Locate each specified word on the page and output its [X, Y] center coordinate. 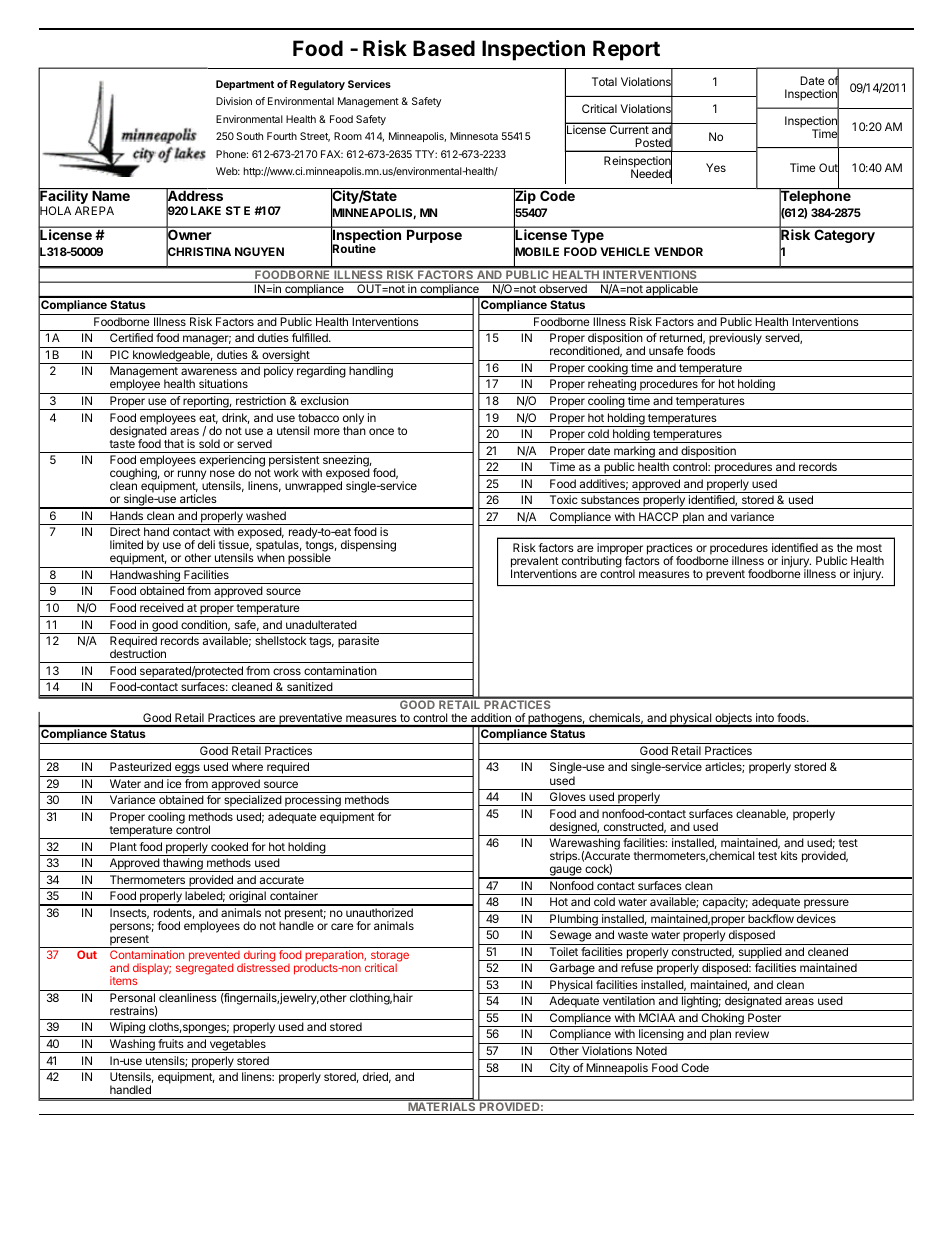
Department [245, 85]
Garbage [572, 970]
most [869, 548]
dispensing [368, 546]
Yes [716, 167]
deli [206, 544]
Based [444, 48]
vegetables [237, 1046]
